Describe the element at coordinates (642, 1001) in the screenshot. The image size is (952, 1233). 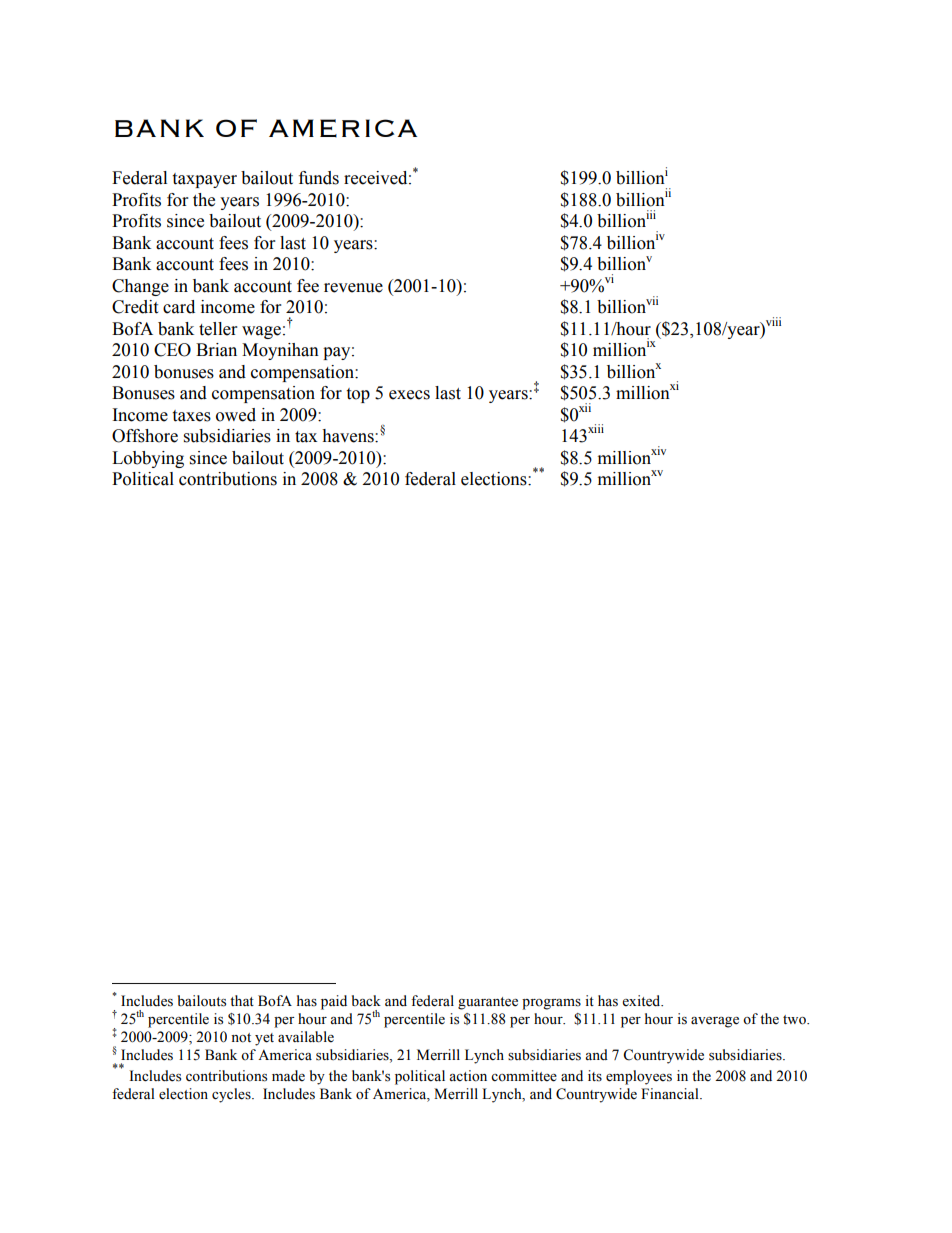
I see `exited` at that location.
